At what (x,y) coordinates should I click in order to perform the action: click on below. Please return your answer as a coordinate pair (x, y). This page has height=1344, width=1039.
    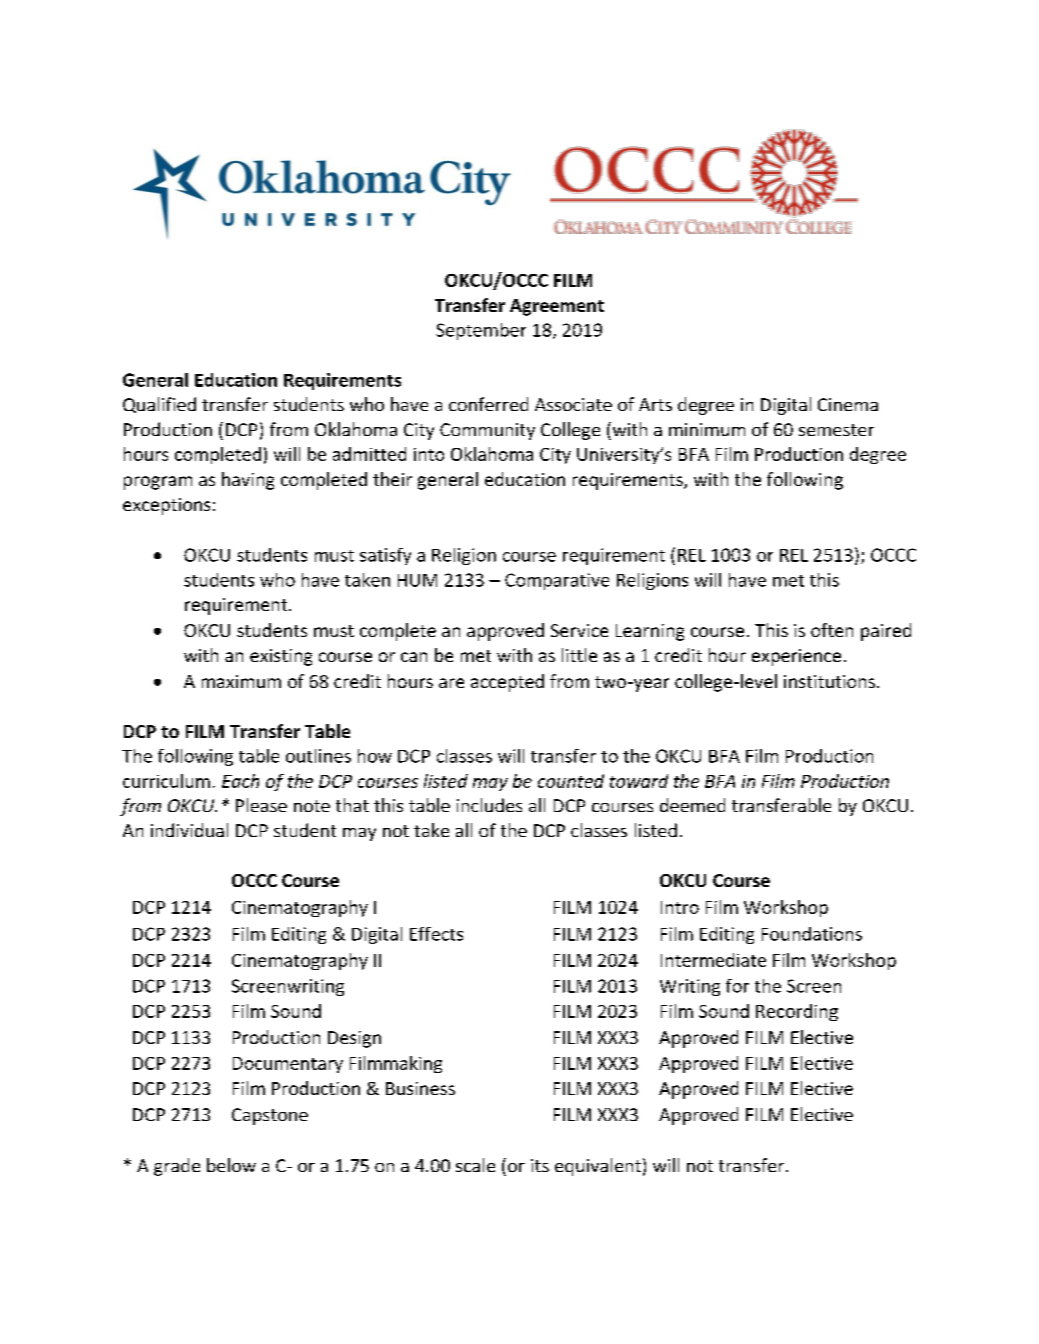
    Looking at the image, I should click on (231, 1165).
